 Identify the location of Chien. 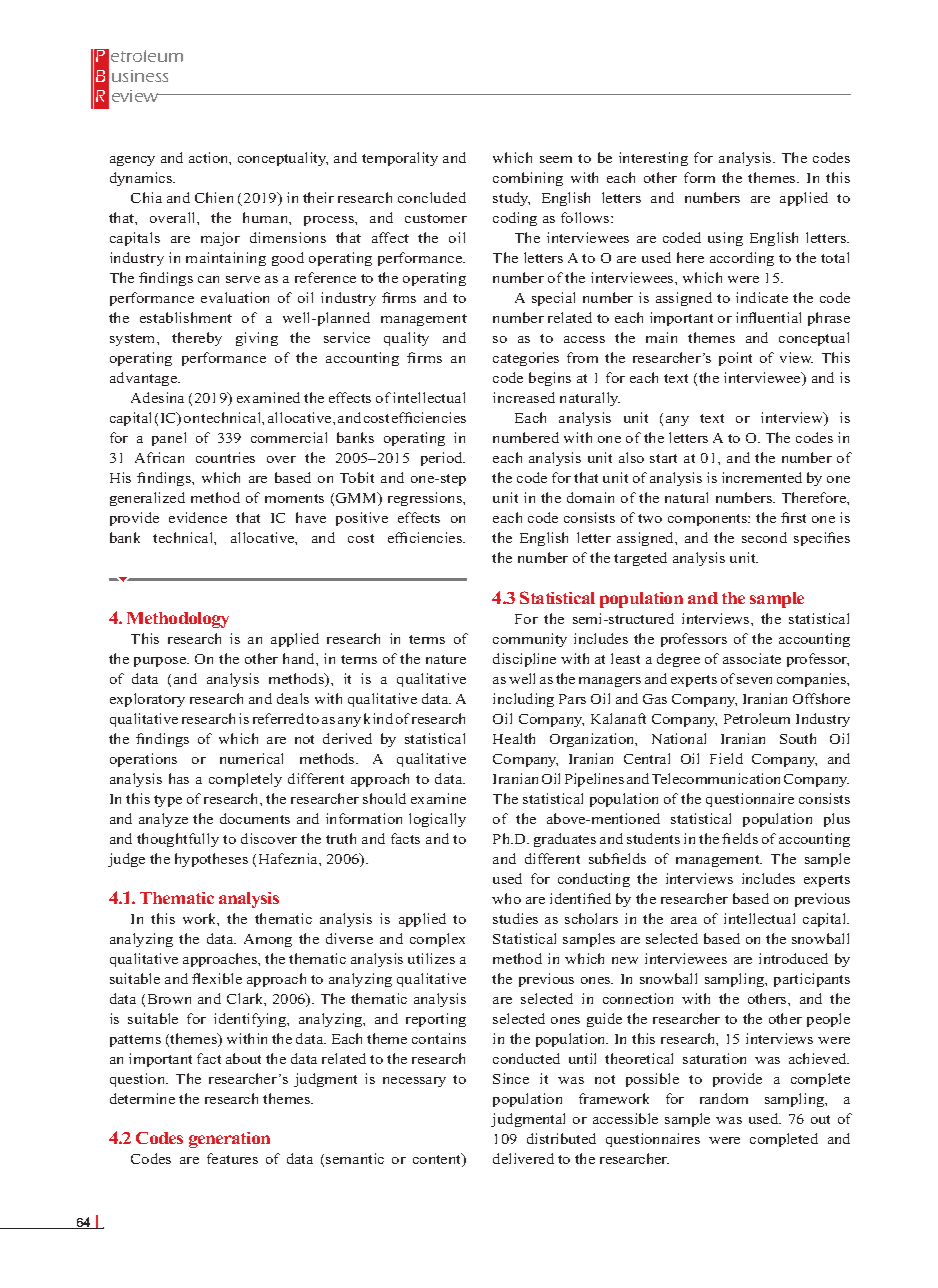
(214, 197).
